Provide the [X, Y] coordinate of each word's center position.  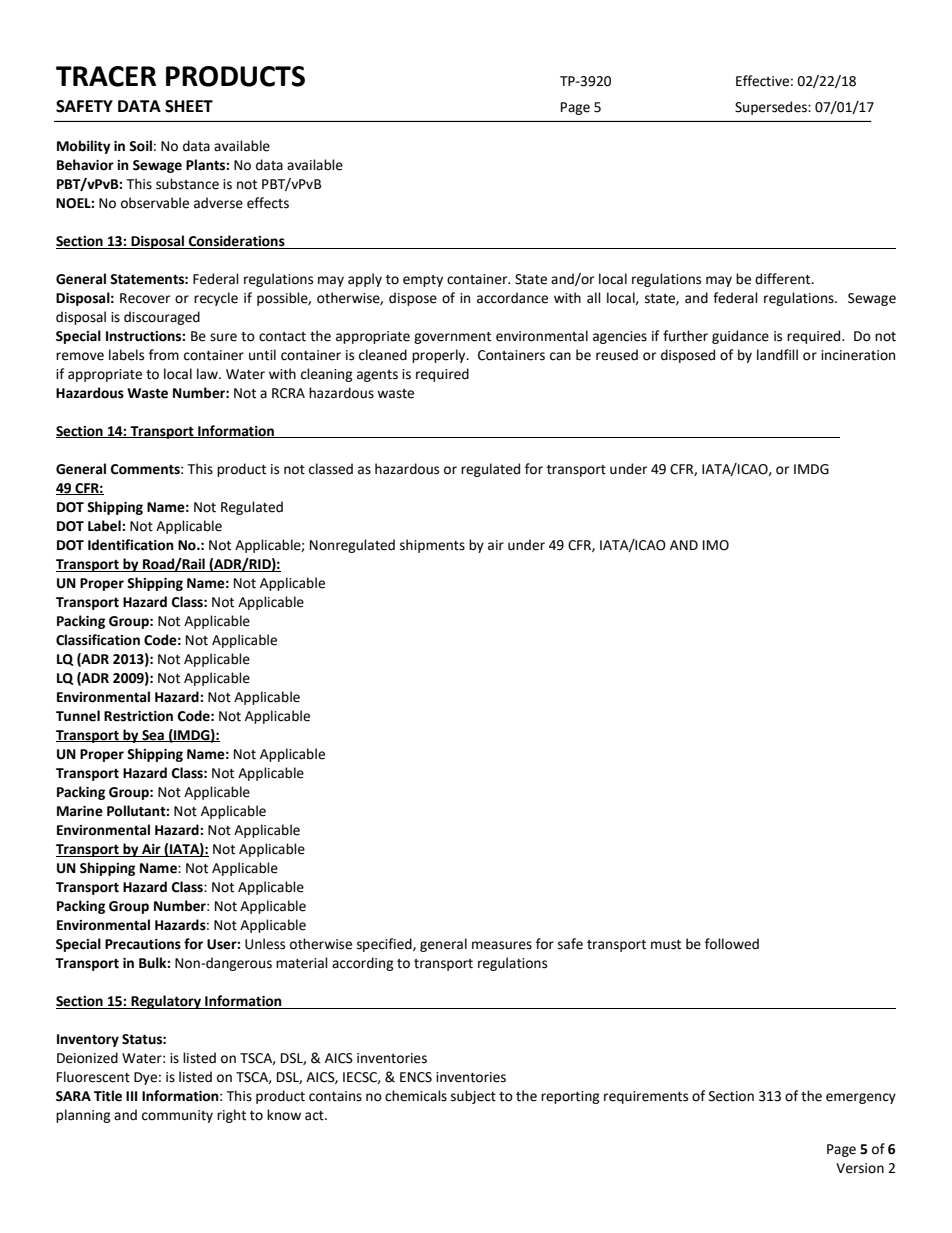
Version [860, 1168]
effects [268, 203]
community [177, 1116]
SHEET [189, 106]
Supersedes [772, 108]
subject [473, 1097]
